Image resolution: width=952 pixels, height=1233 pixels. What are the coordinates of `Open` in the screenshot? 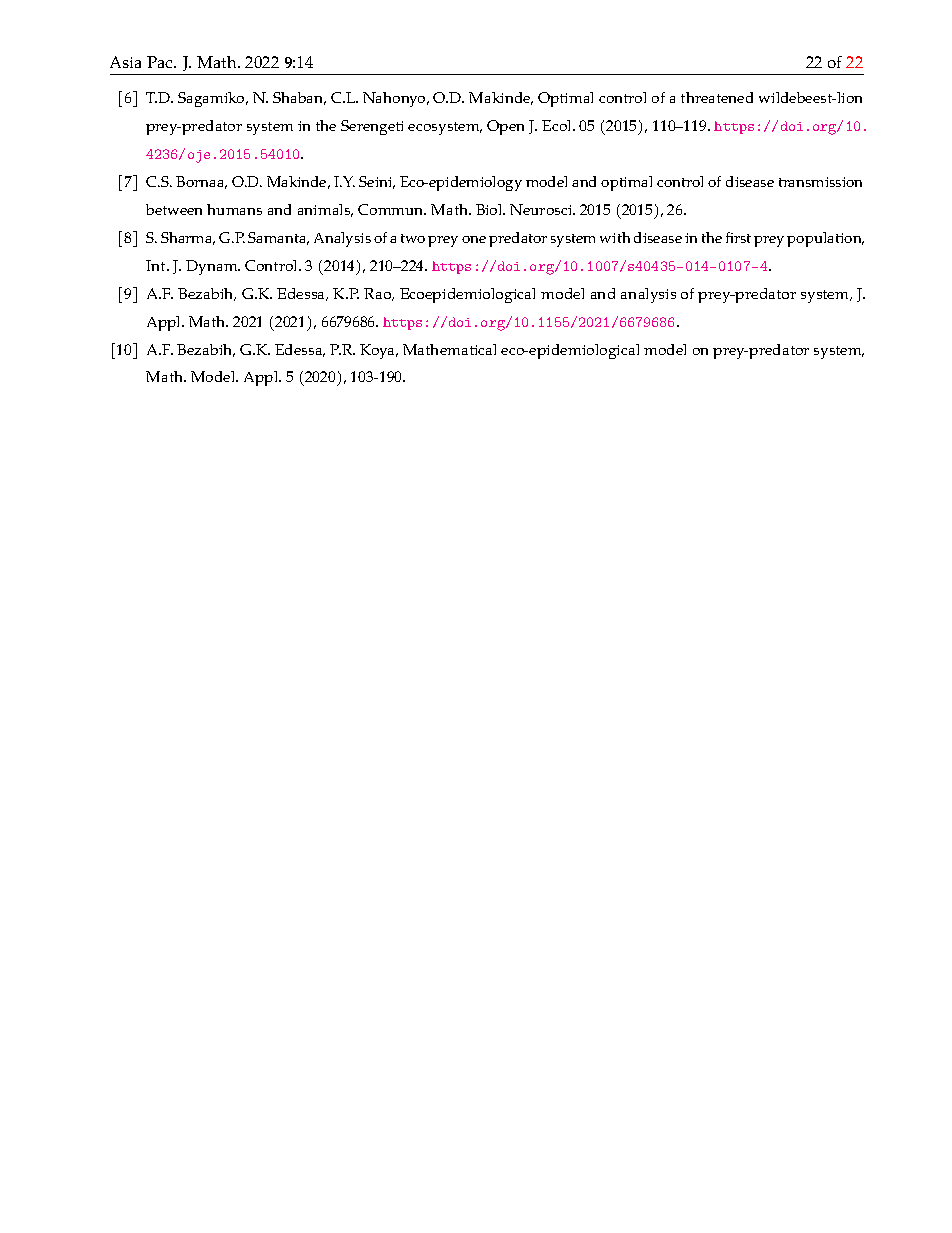 It's located at (505, 127).
